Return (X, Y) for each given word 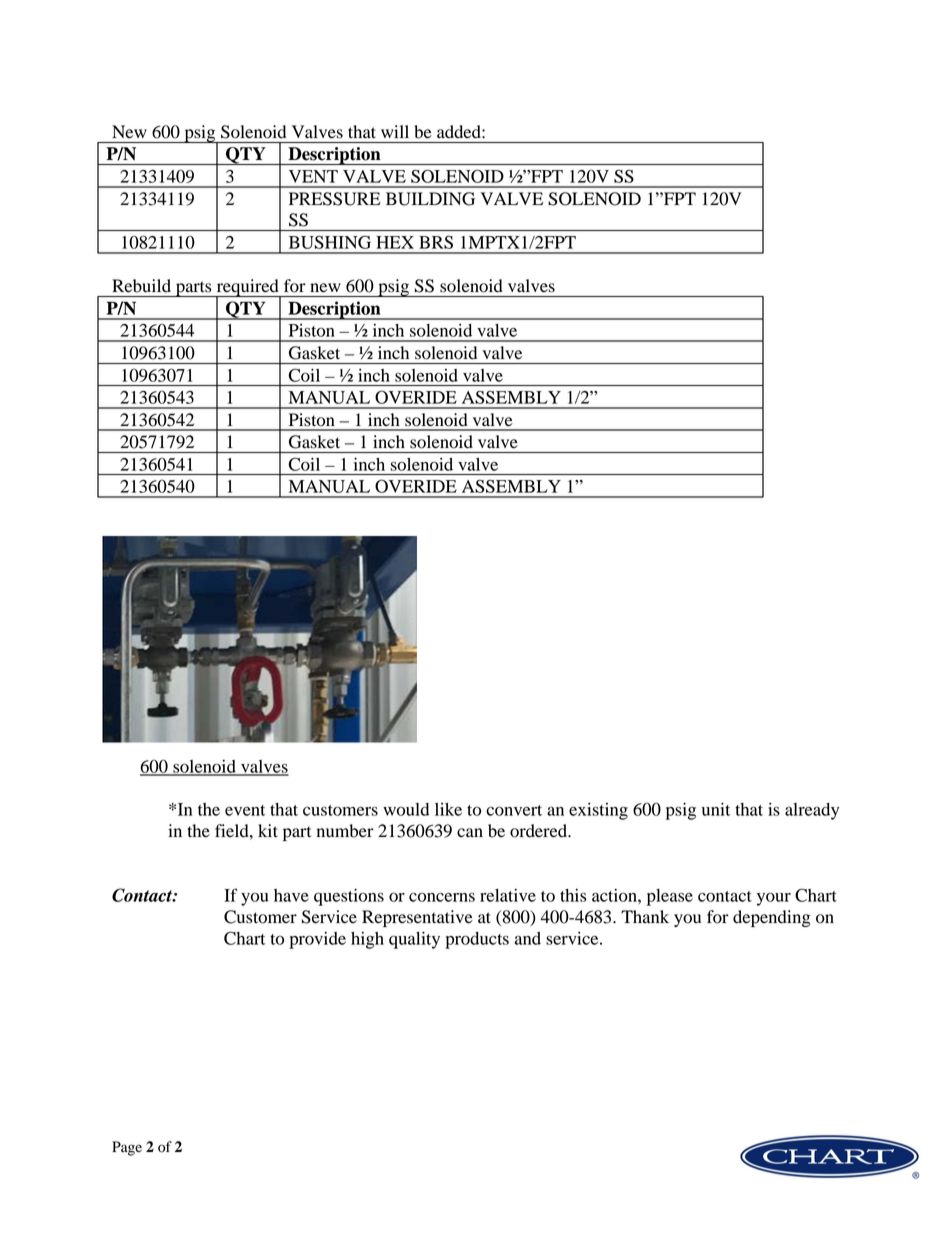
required (247, 289)
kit (268, 830)
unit (716, 809)
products (477, 940)
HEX (395, 242)
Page (127, 1148)
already (812, 811)
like (448, 809)
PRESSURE (335, 199)
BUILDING (430, 199)
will (395, 131)
